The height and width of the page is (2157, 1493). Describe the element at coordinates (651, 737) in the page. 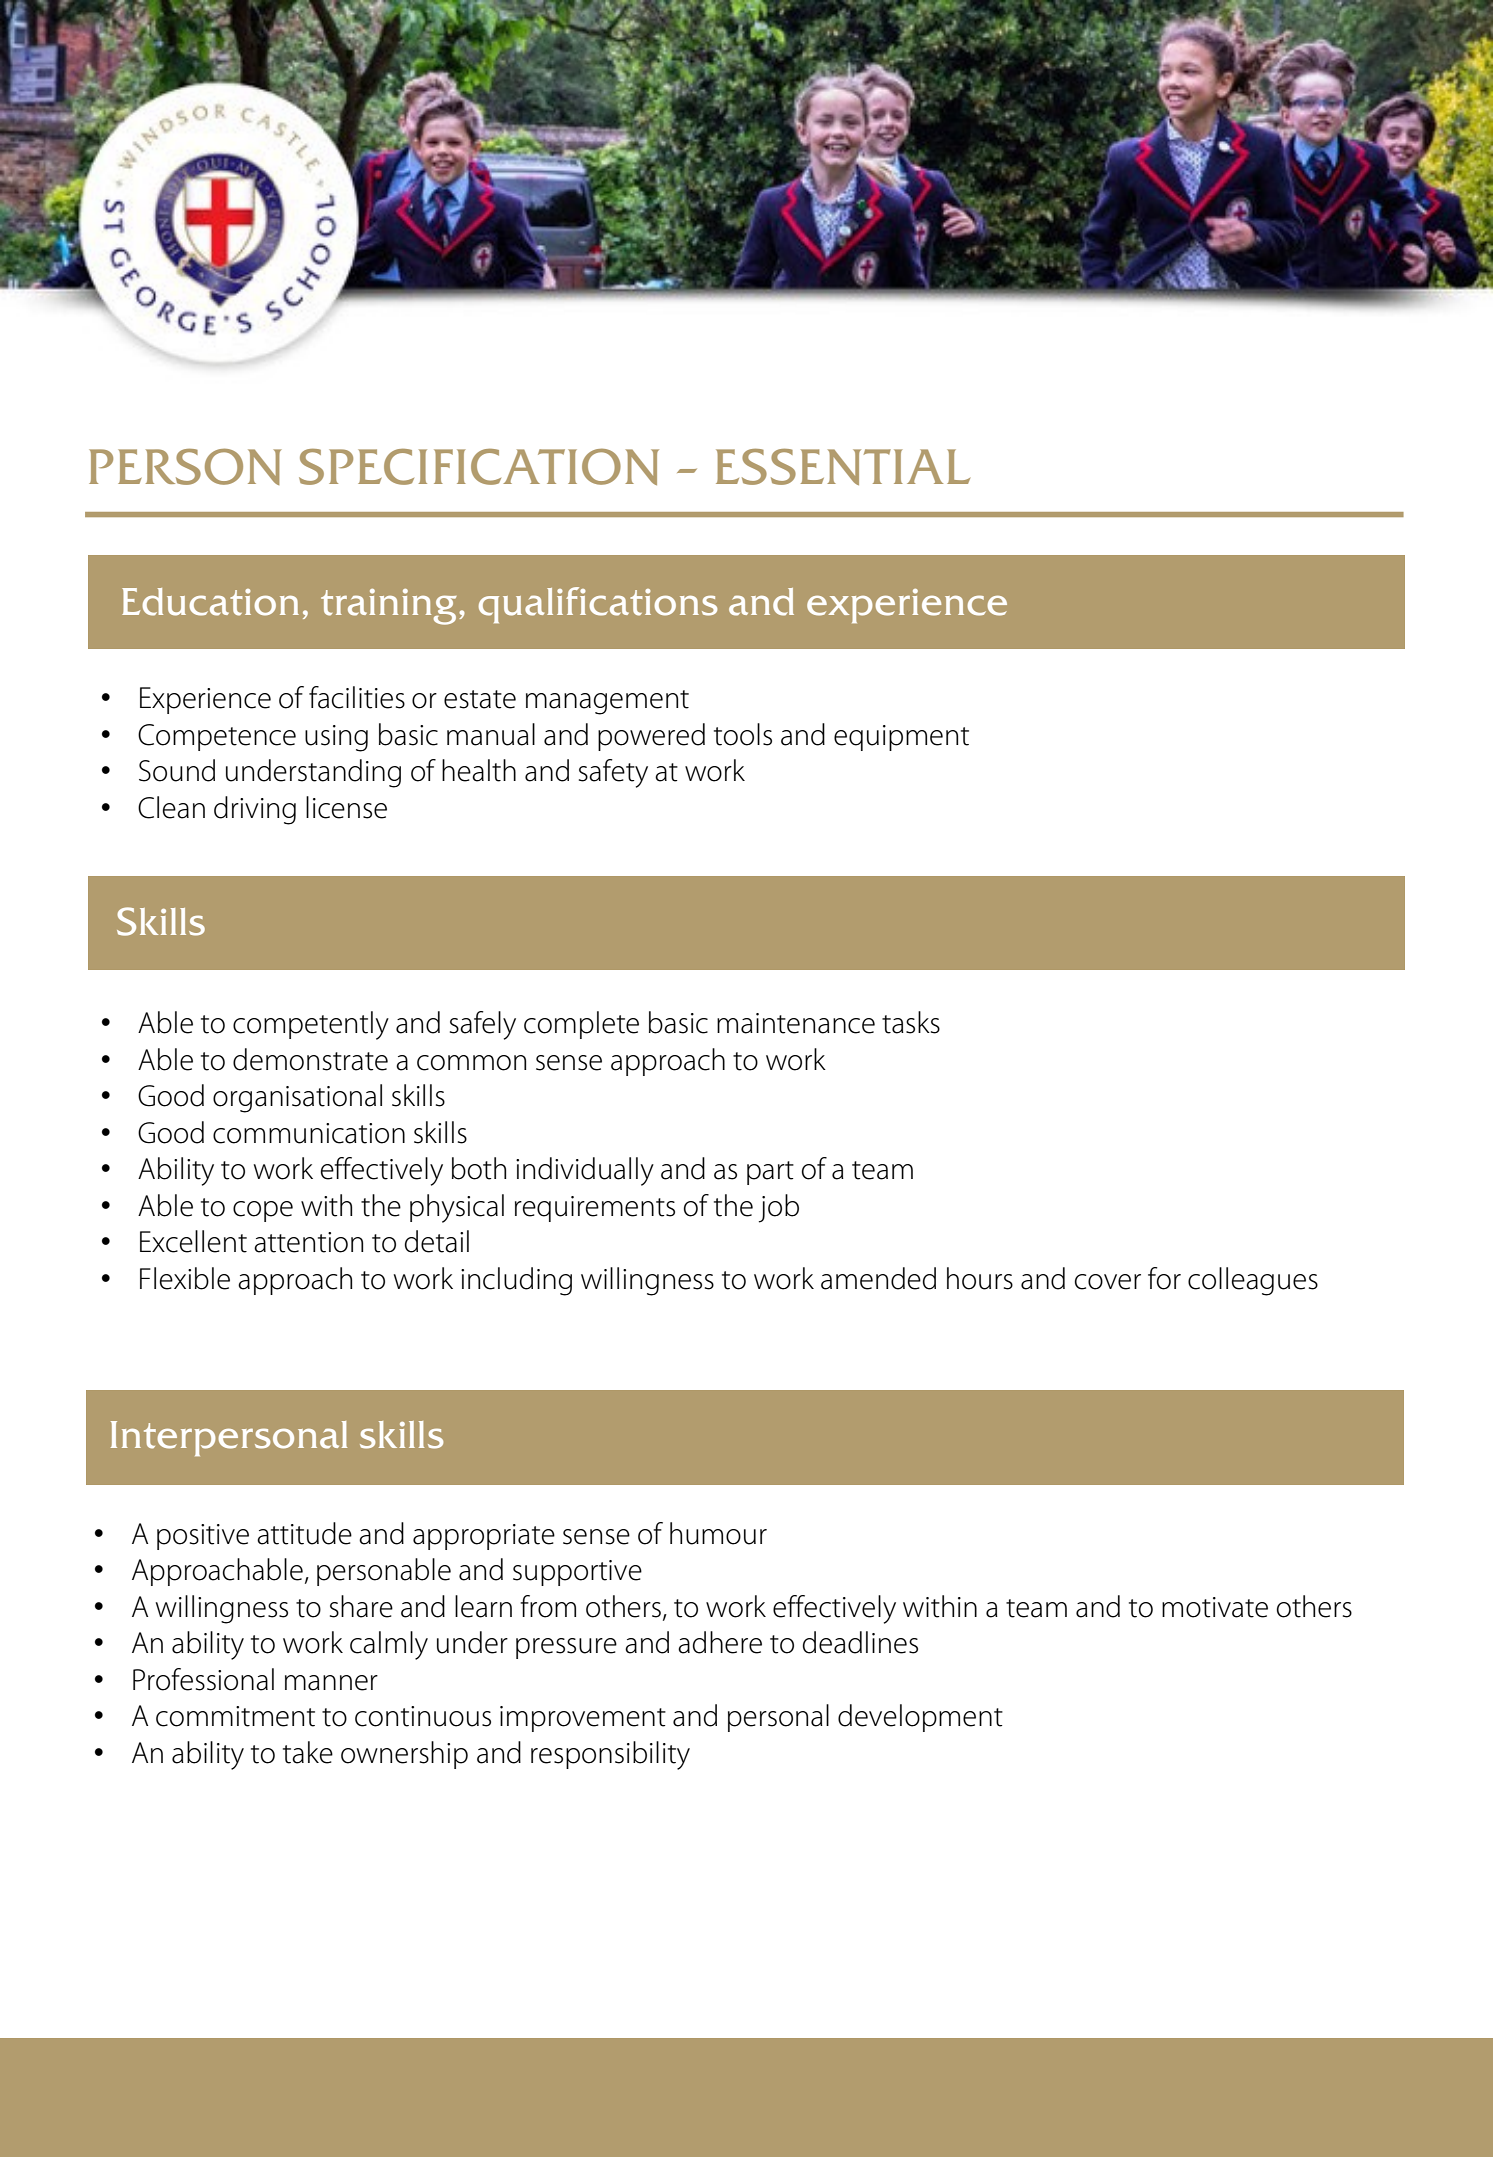

I see `powered` at that location.
